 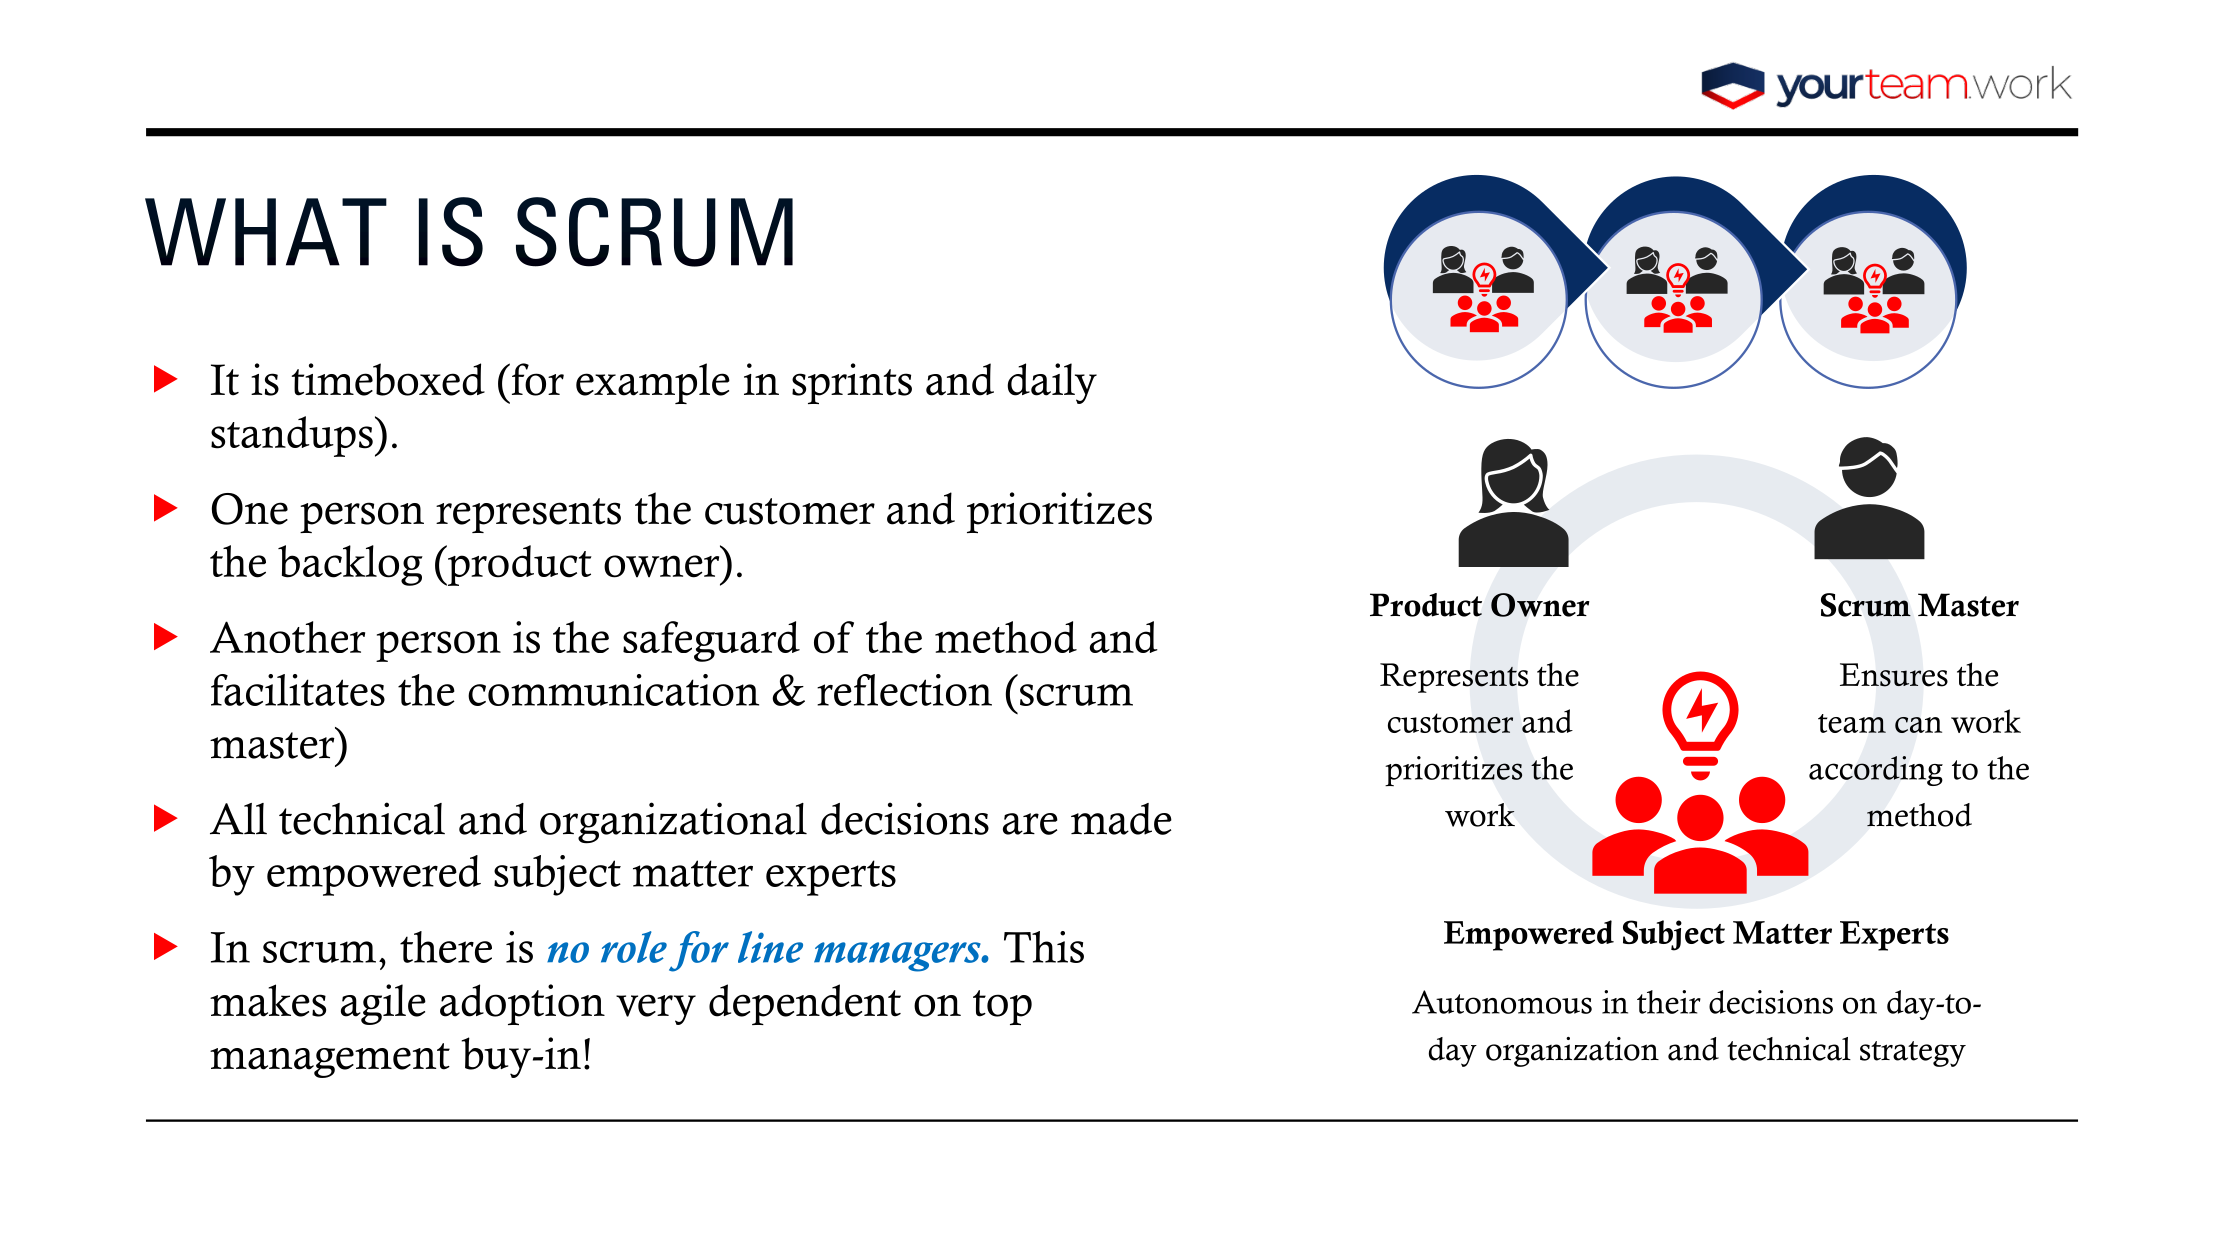 What do you see at coordinates (1669, 1002) in the page?
I see `their` at bounding box center [1669, 1002].
